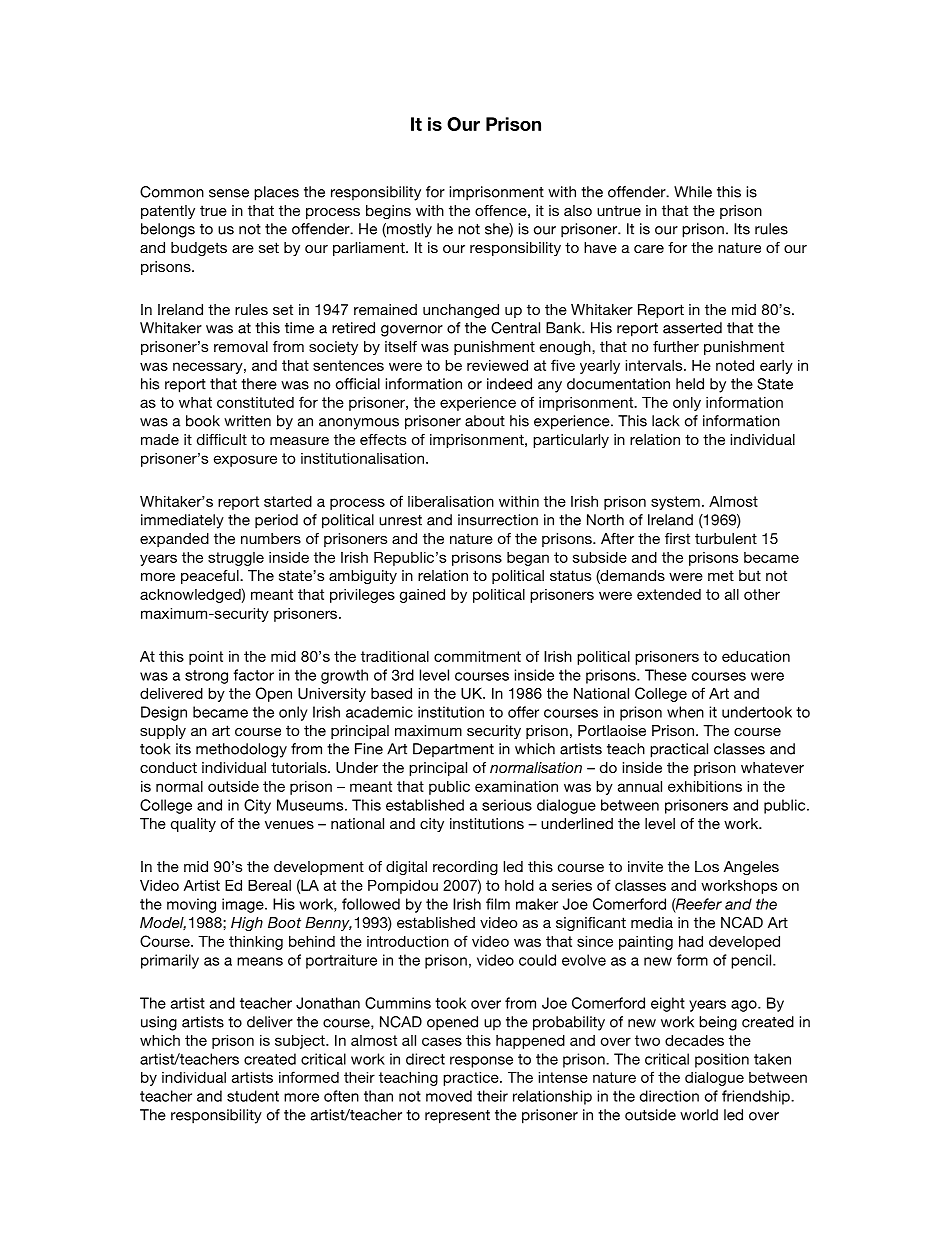  Describe the element at coordinates (229, 193) in the screenshot. I see `sense` at that location.
